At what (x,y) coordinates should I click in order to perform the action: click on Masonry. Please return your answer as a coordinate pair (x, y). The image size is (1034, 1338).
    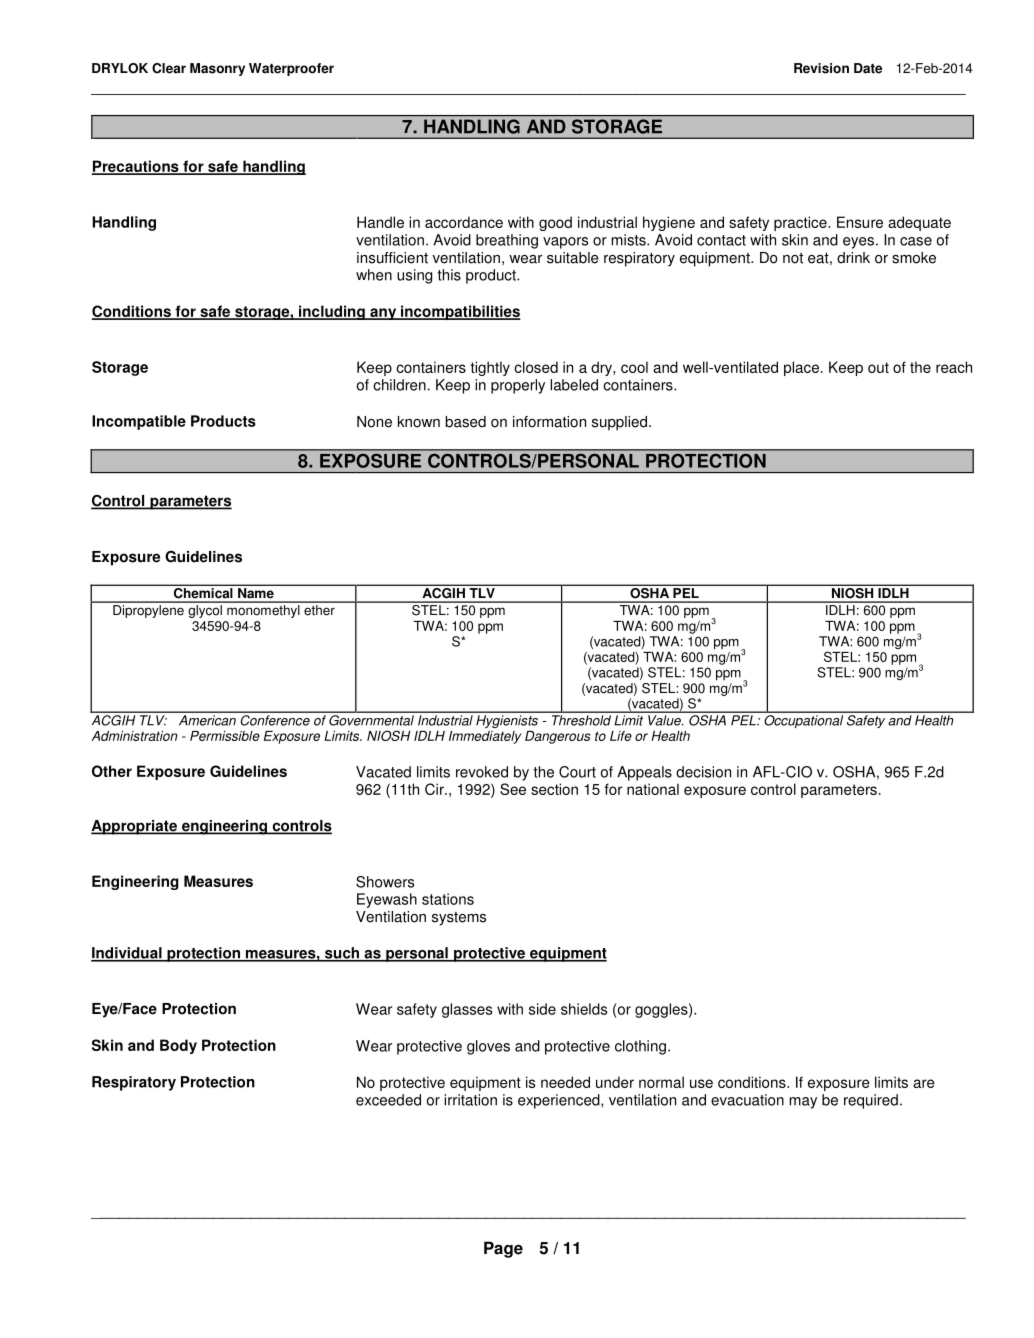
    Looking at the image, I should click on (217, 69).
